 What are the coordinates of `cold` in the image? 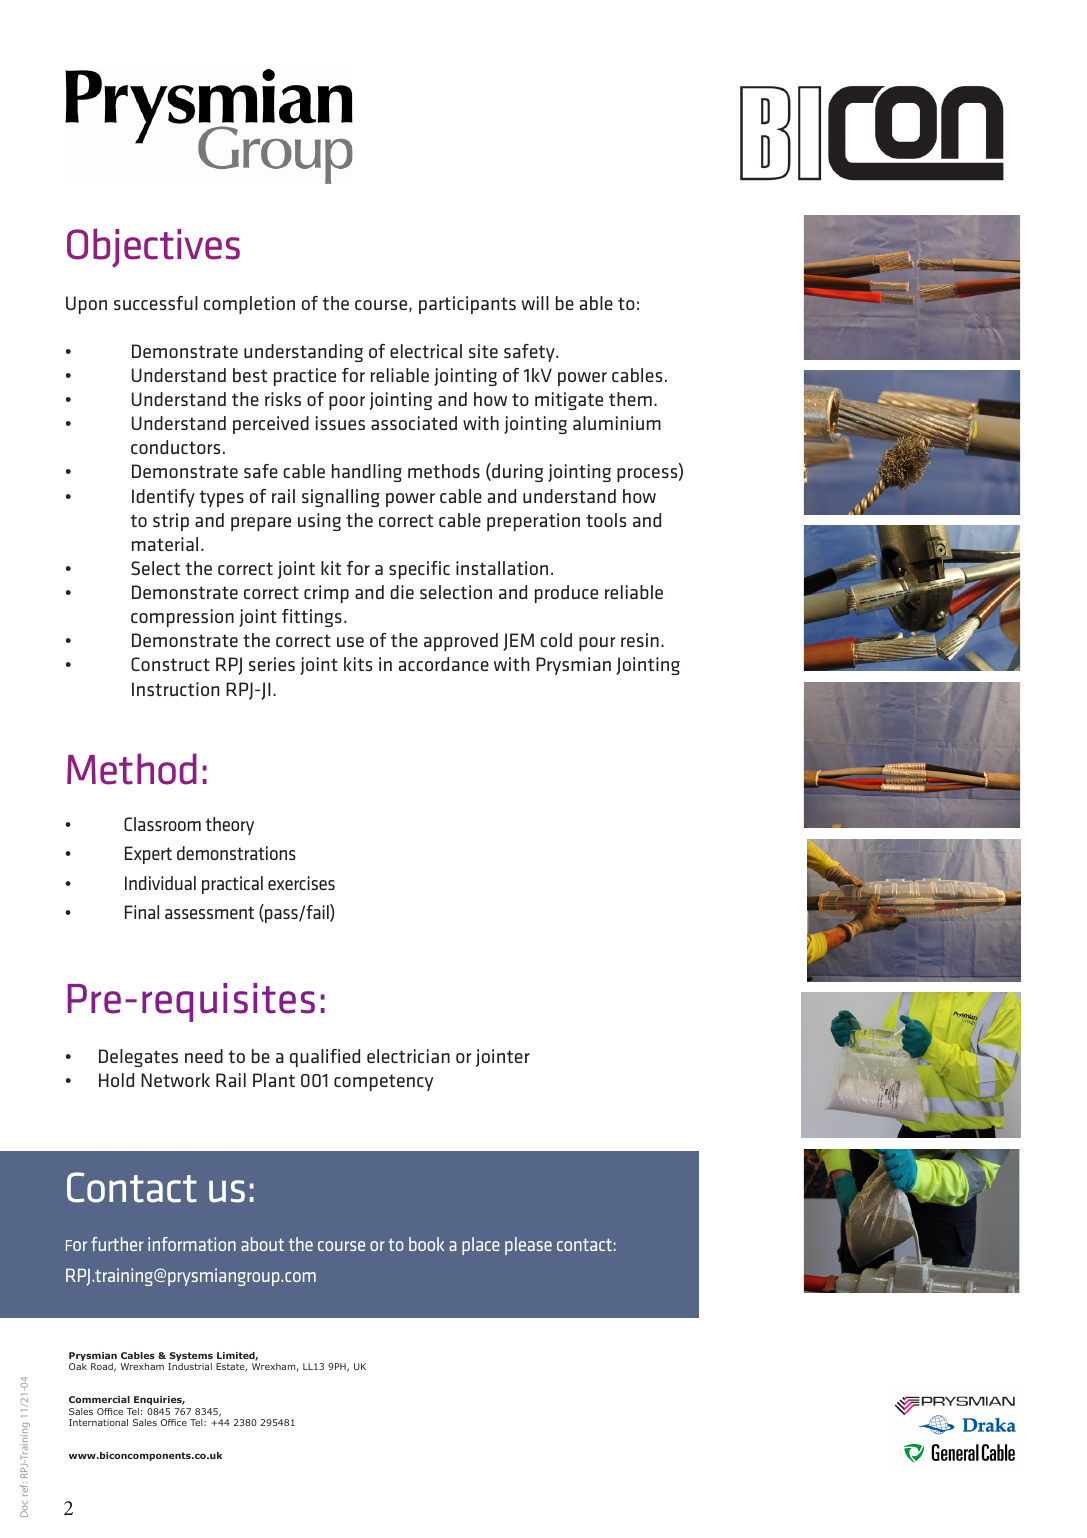 It's located at (556, 640).
